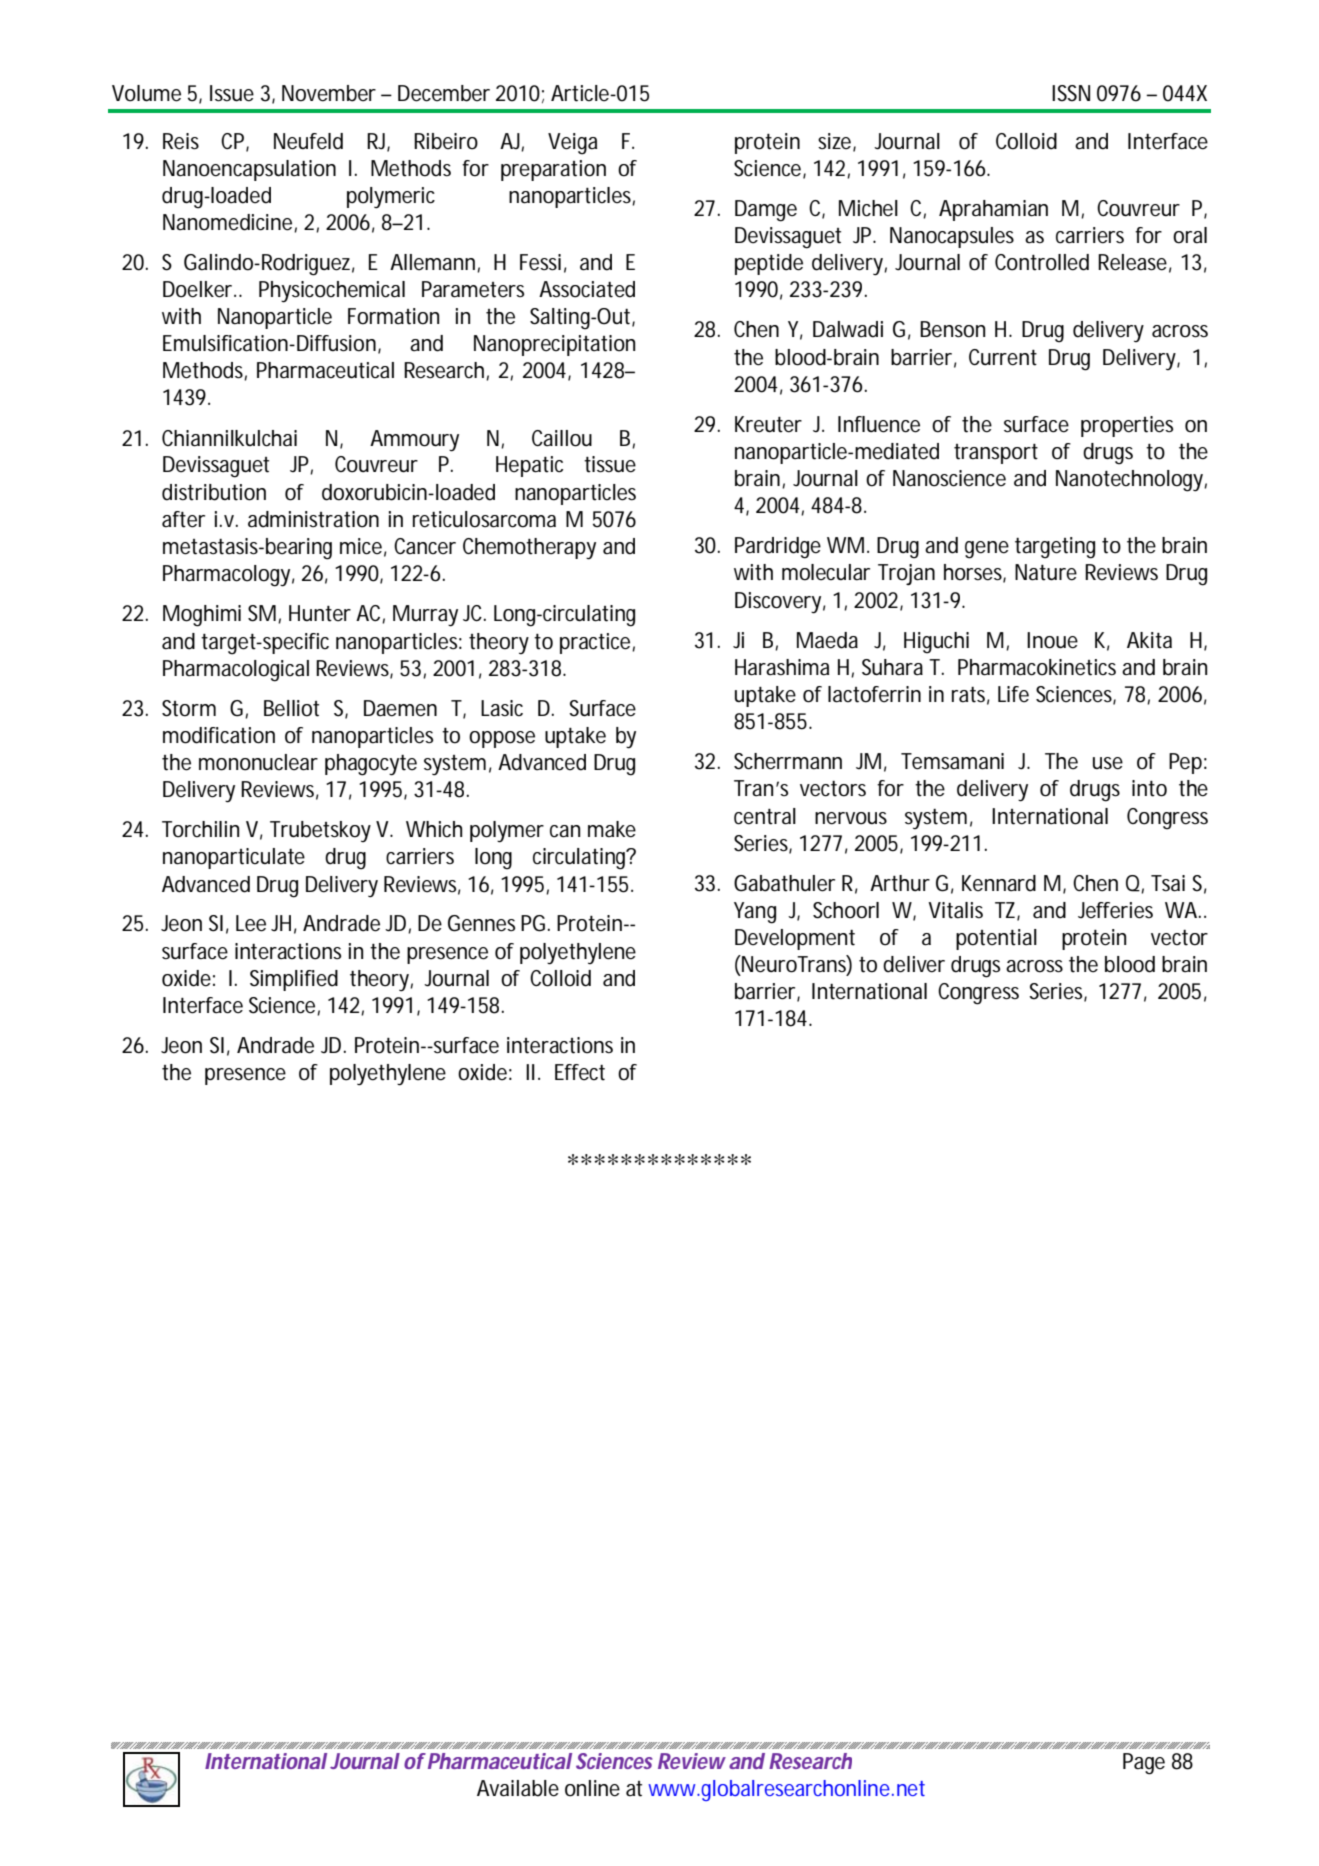 The width and height of the screenshot is (1319, 1866). What do you see at coordinates (236, 671) in the screenshot?
I see `Pharmacological` at bounding box center [236, 671].
